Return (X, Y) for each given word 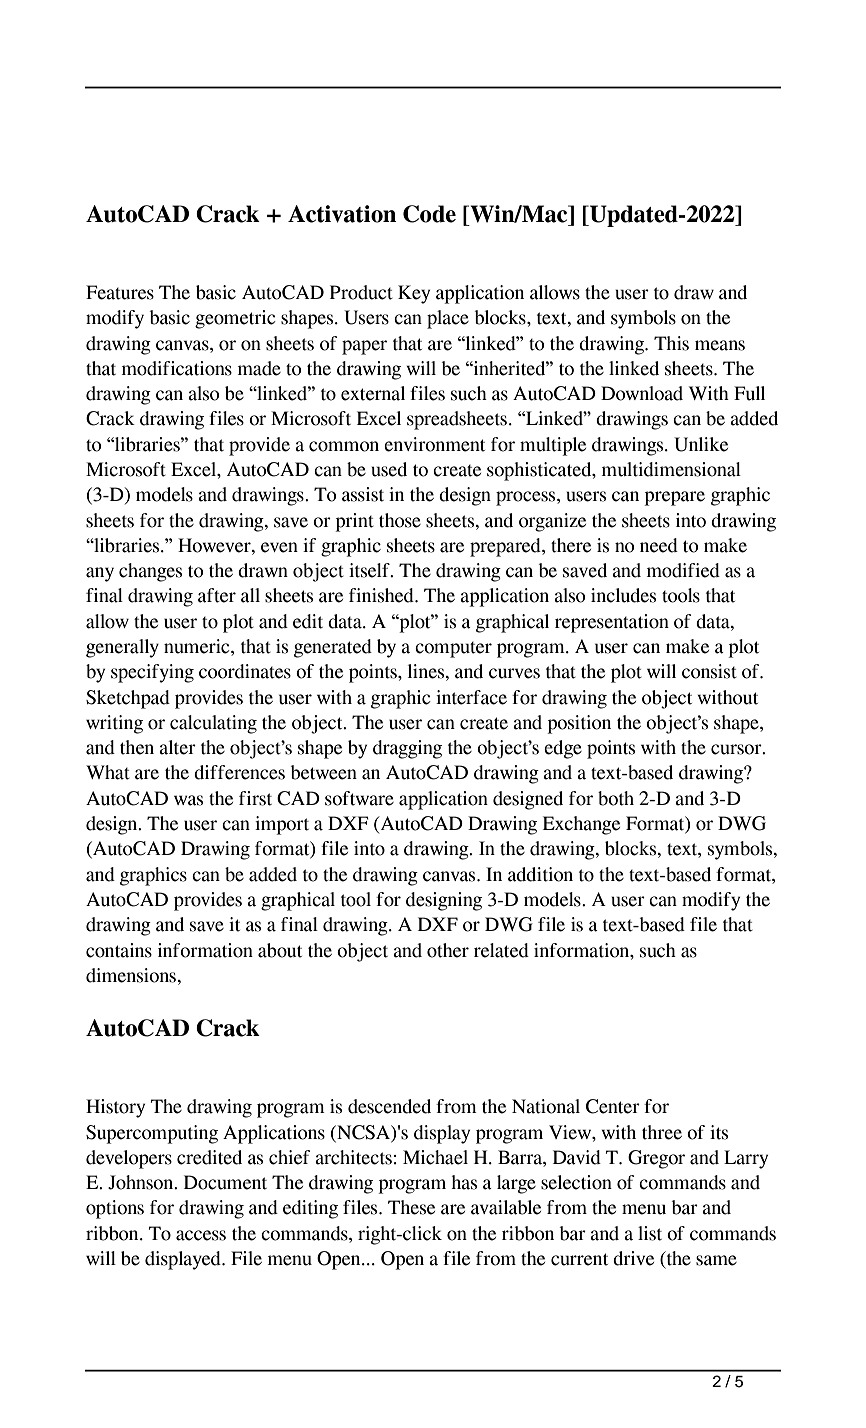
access (201, 1235)
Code (429, 214)
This (671, 343)
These (411, 1207)
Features (120, 292)
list (650, 1233)
